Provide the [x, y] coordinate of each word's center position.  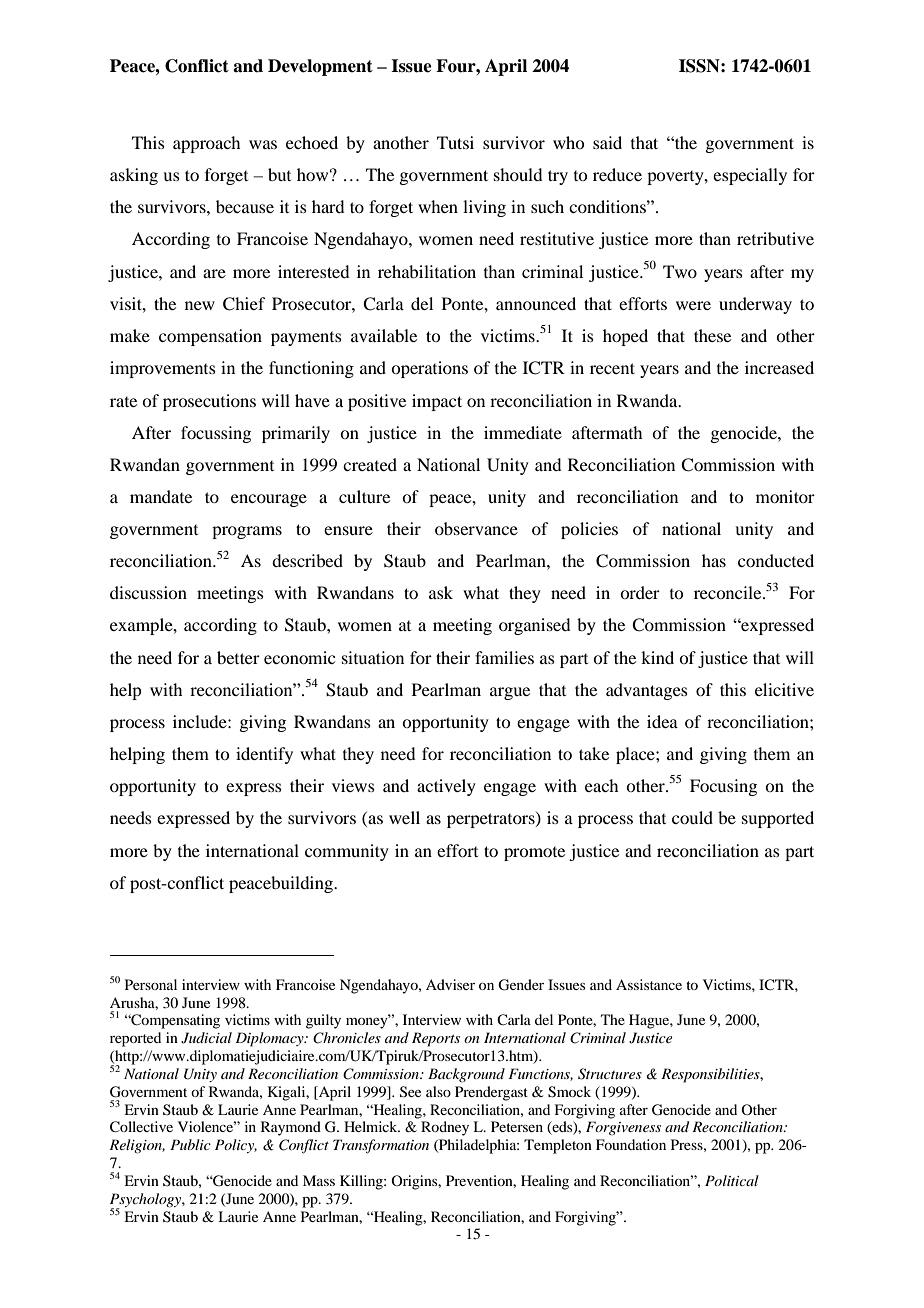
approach [206, 144]
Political [732, 1180]
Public [190, 1144]
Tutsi [455, 142]
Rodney [445, 1128]
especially [750, 176]
